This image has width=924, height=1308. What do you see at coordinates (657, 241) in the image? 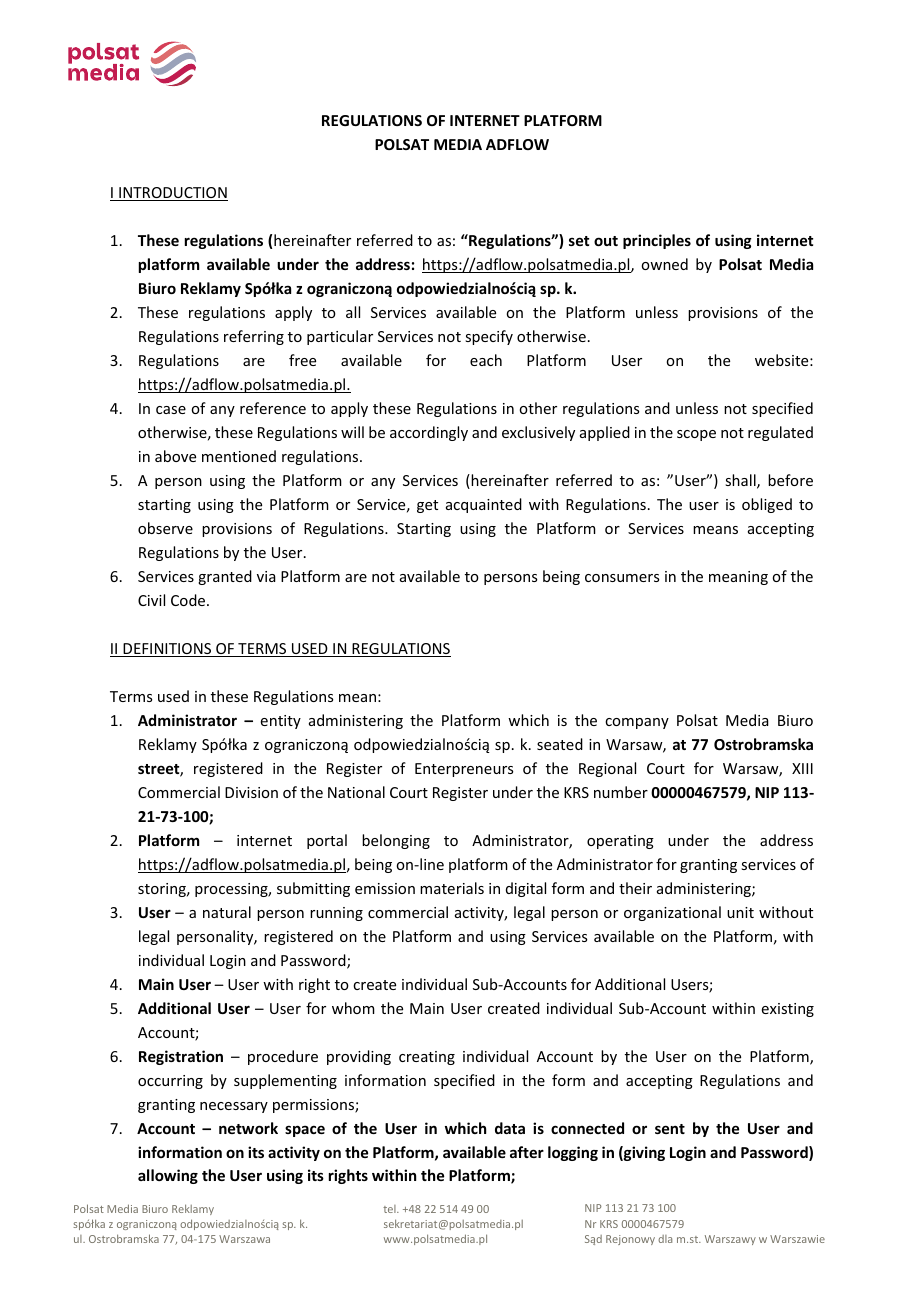
I see `principles` at bounding box center [657, 241].
